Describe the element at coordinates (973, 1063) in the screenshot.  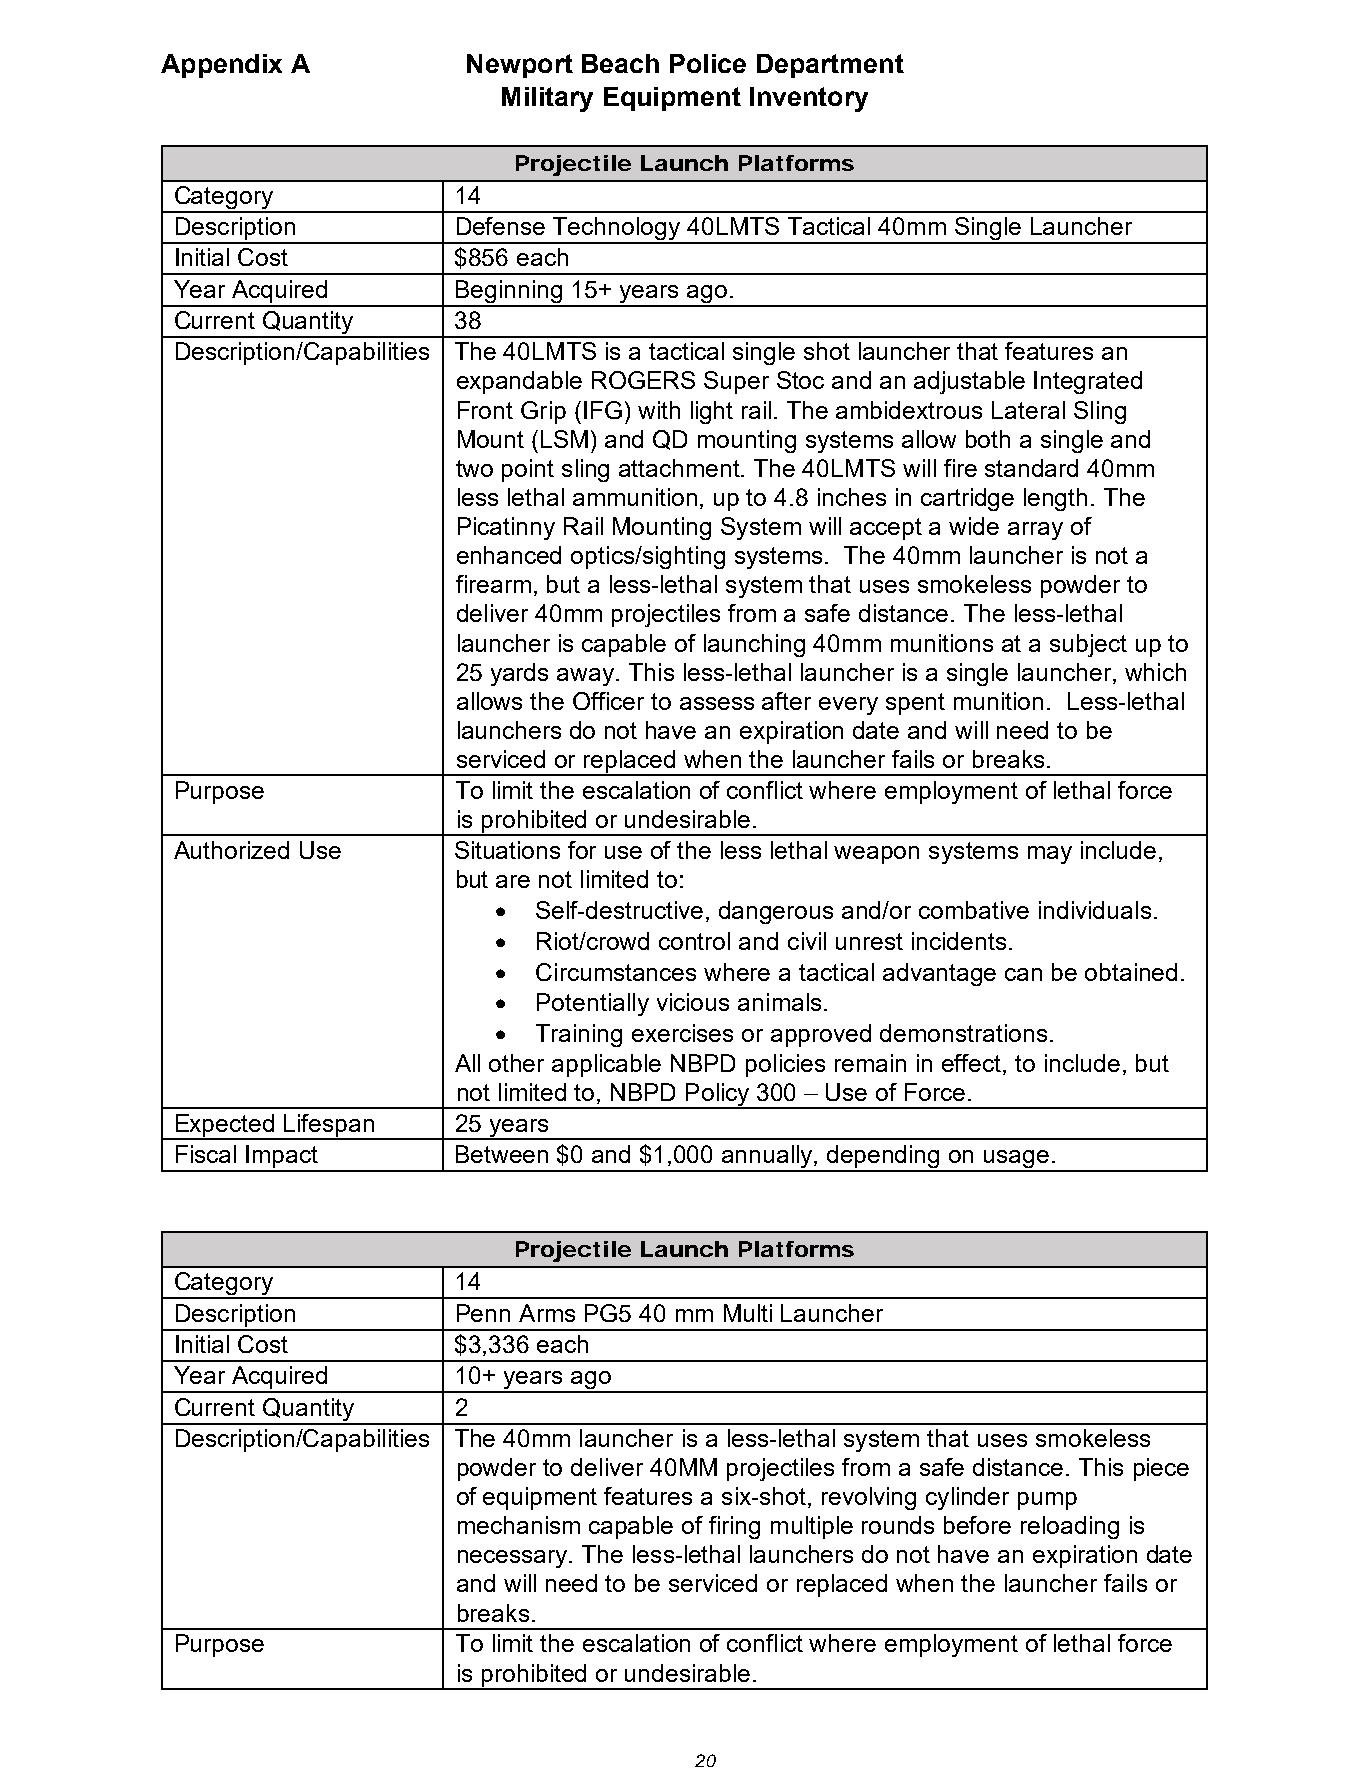
I see `effect` at that location.
